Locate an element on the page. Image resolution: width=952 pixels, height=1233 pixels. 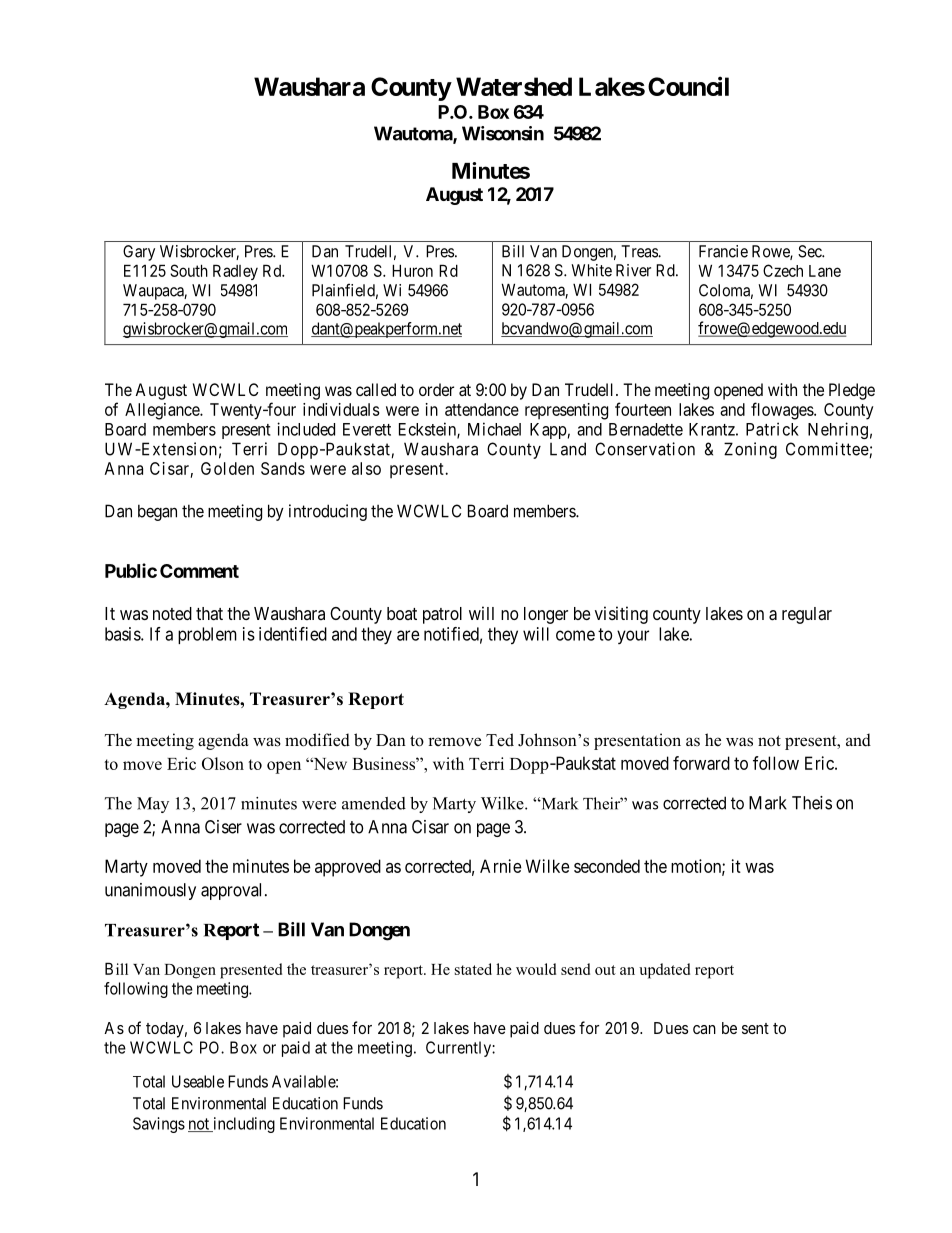
patrol is located at coordinates (442, 615).
